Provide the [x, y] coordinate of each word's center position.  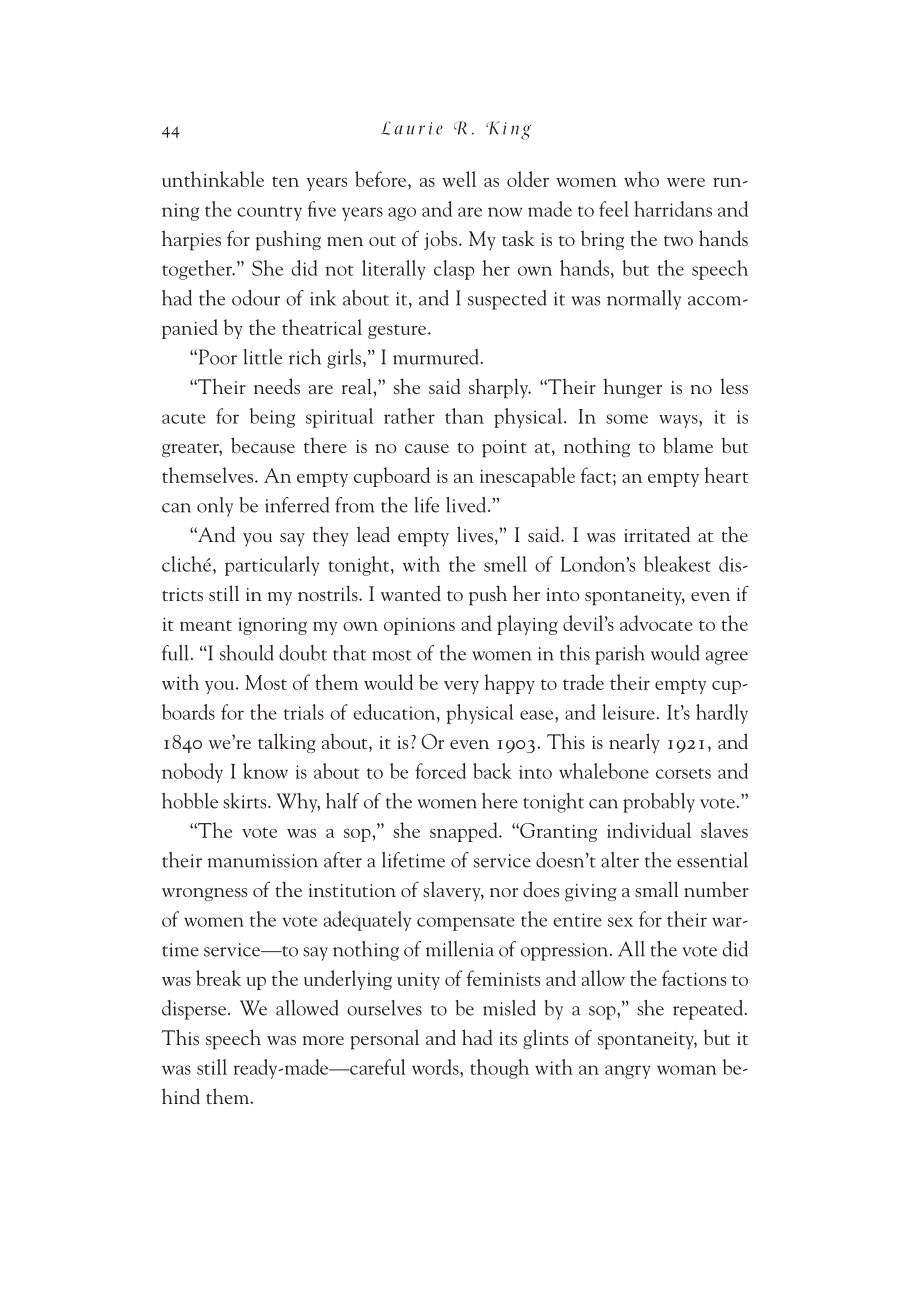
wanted [411, 593]
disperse [194, 1010]
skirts [246, 801]
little [262, 357]
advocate [656, 623]
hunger [632, 388]
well [459, 179]
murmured [435, 357]
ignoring [272, 626]
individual [649, 830]
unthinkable [213, 179]
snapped [465, 832]
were [686, 182]
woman [687, 1070]
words [436, 1067]
